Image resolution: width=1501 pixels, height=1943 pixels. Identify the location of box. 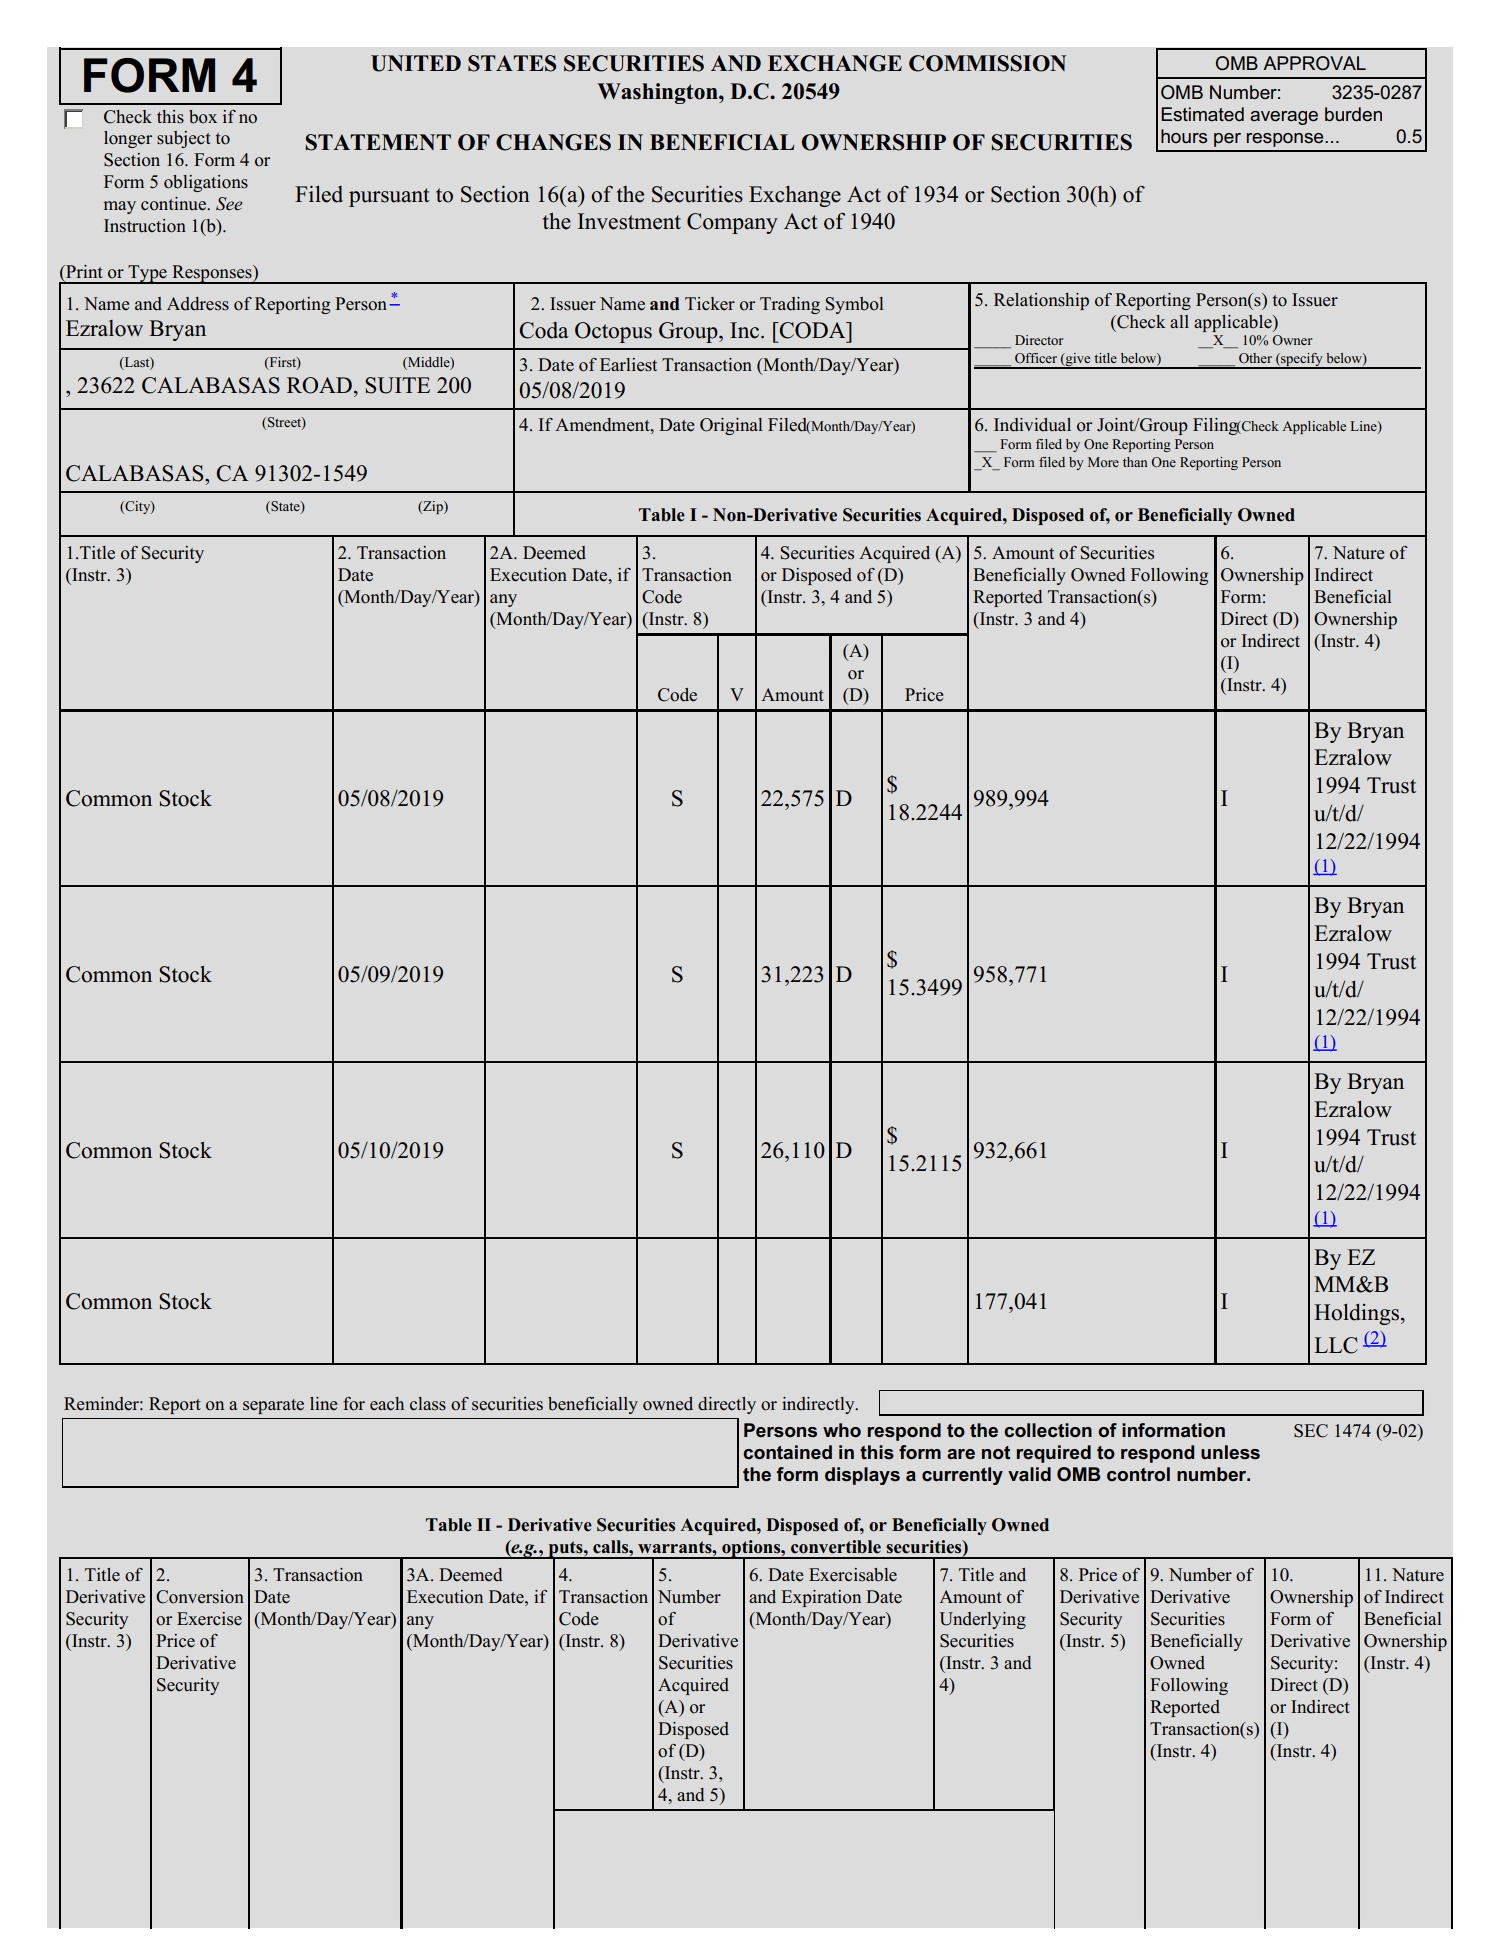
(203, 117).
